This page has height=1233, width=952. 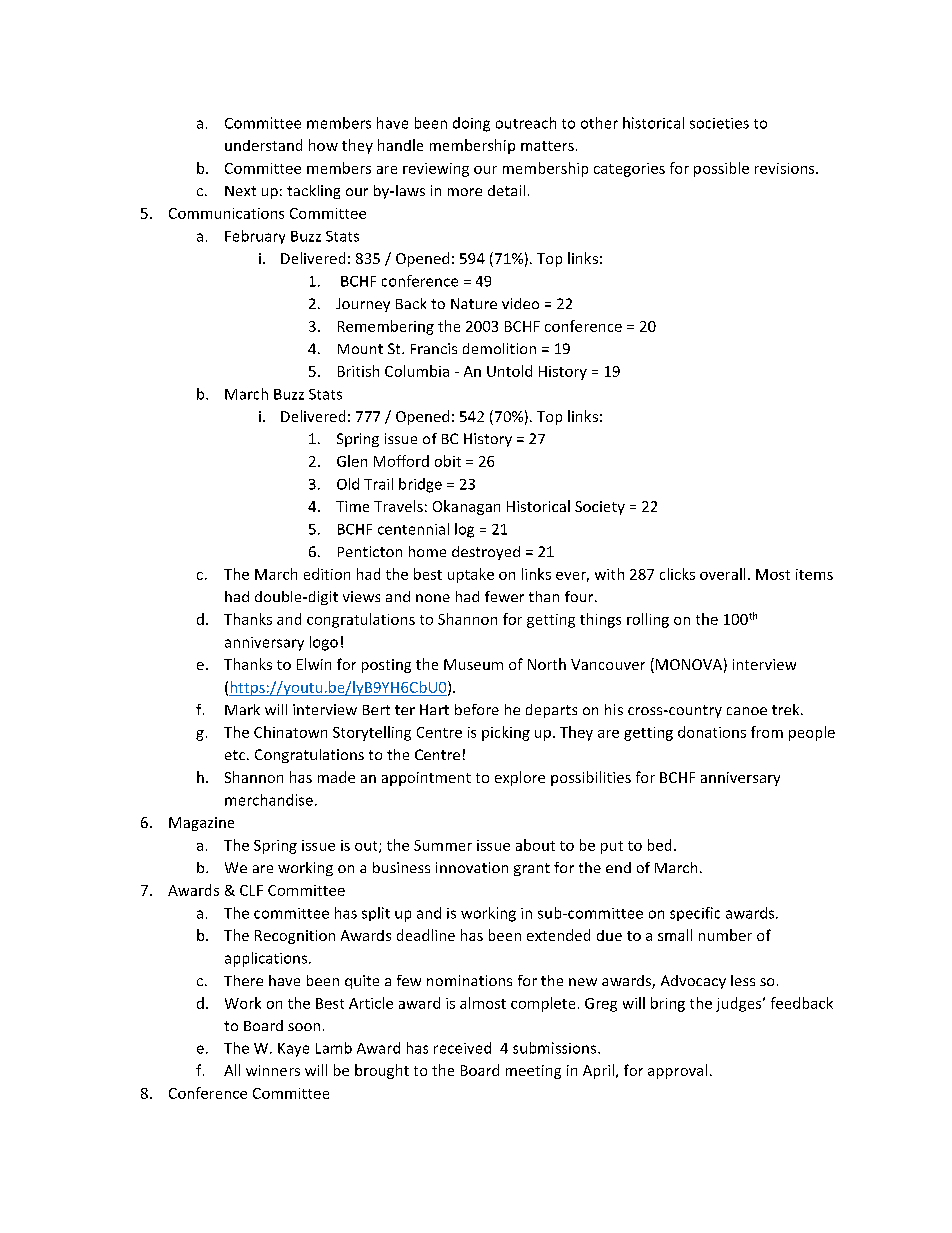 I want to click on edition, so click(x=327, y=574).
